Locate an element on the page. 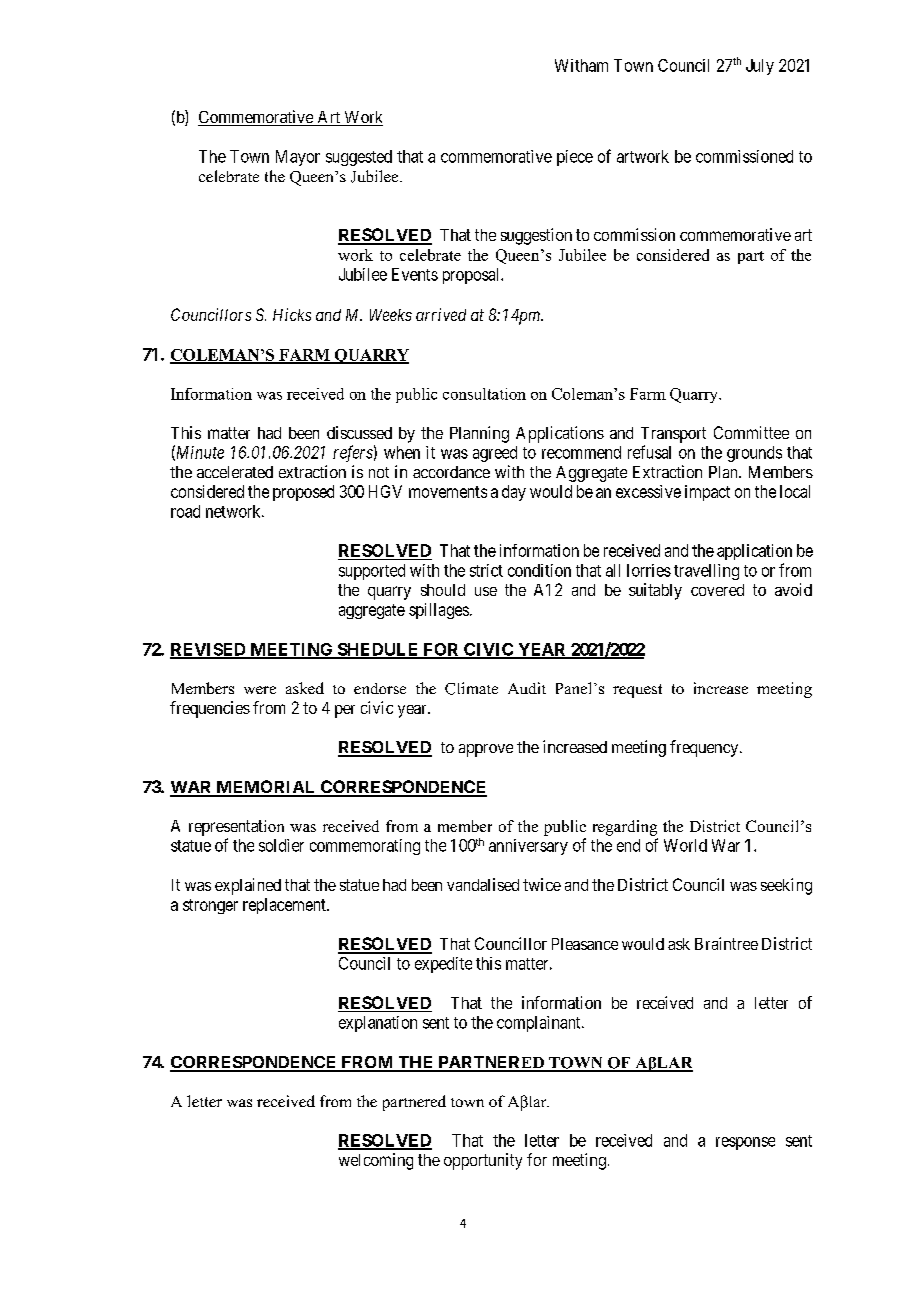 The width and height of the image is (924, 1308). World is located at coordinates (685, 845).
